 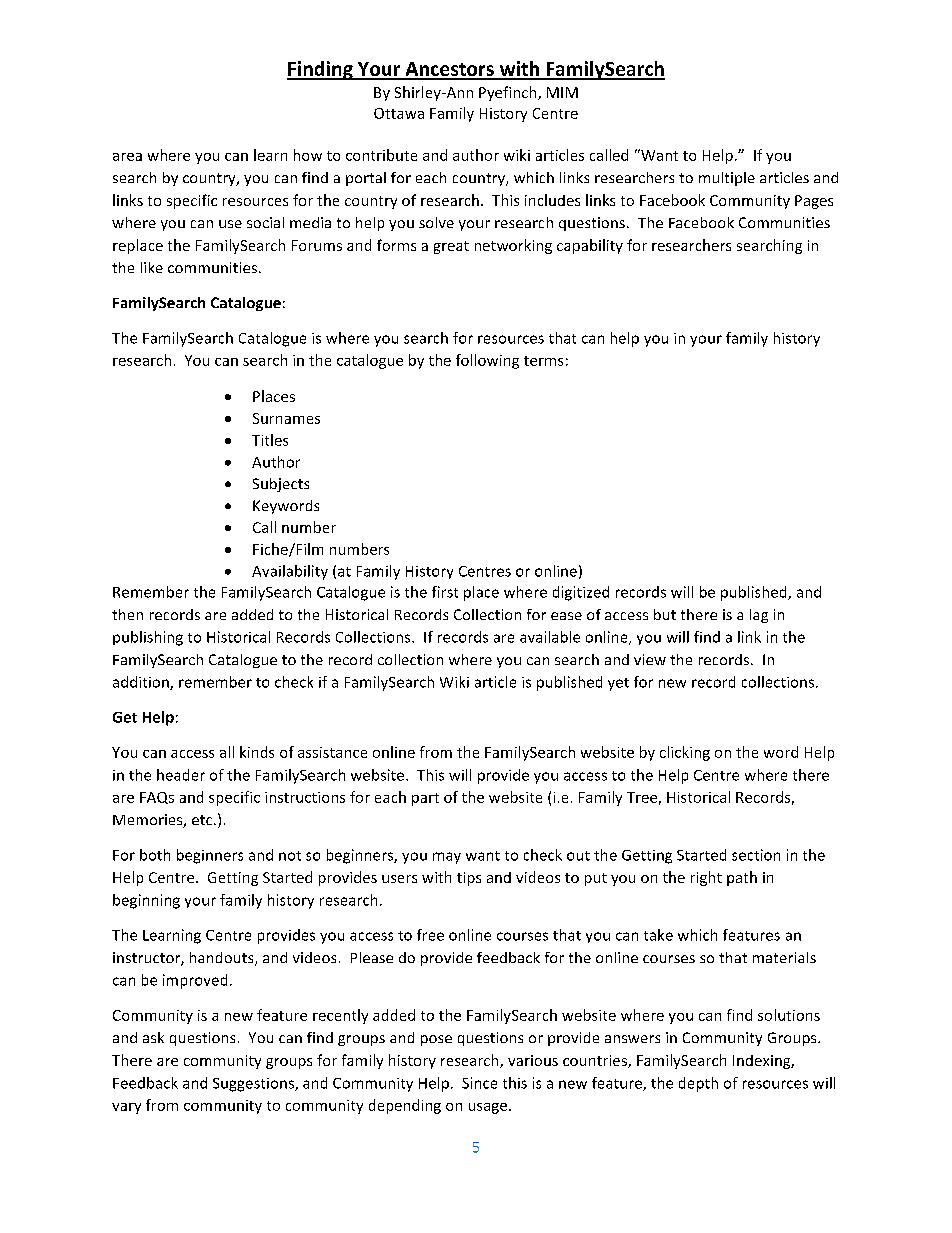 I want to click on terms, so click(x=543, y=361).
